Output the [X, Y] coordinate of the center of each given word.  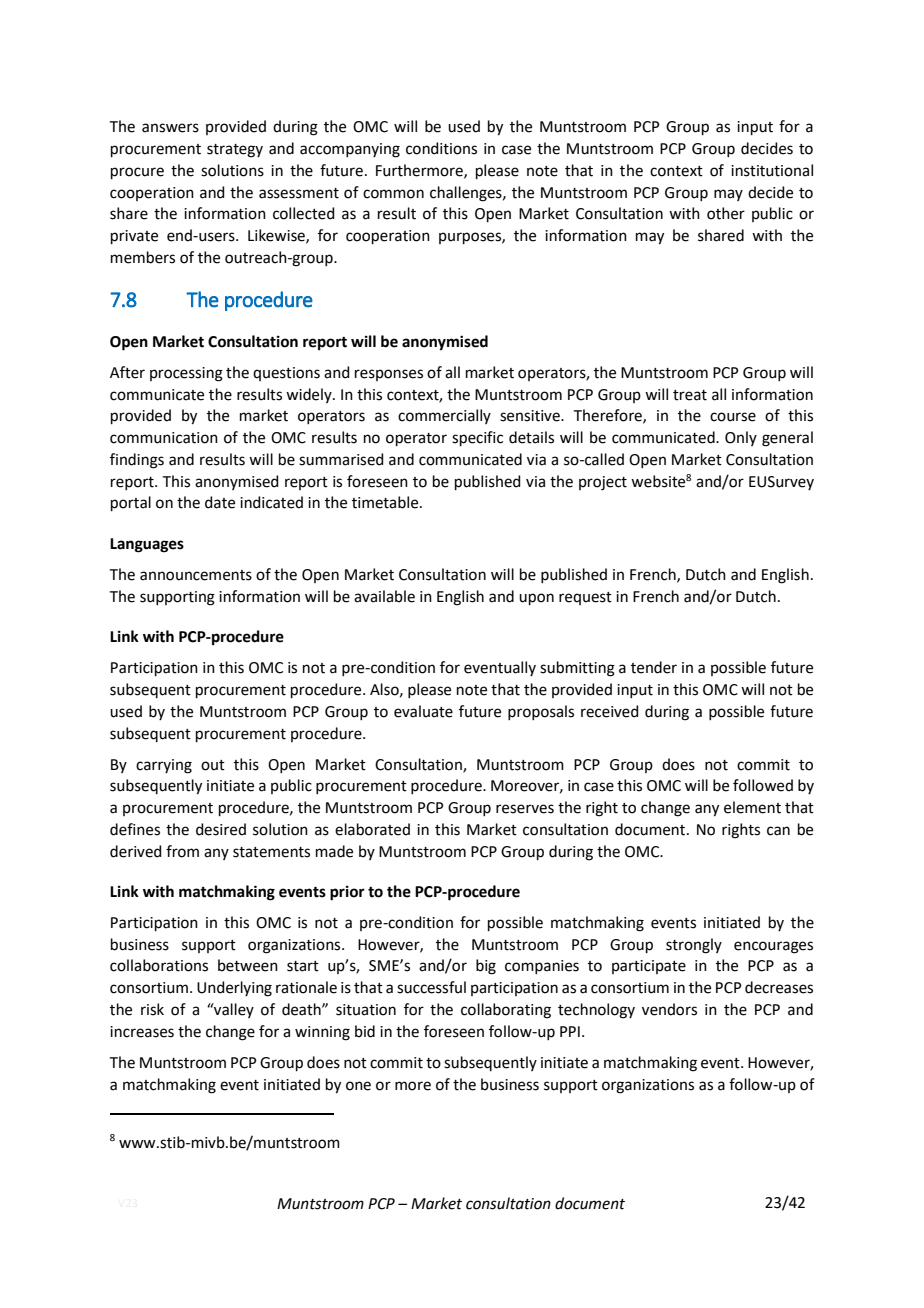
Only [741, 438]
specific [477, 438]
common [393, 194]
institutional [772, 170]
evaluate [423, 711]
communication [164, 438]
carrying [164, 766]
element [752, 807]
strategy [235, 151]
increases [142, 1032]
